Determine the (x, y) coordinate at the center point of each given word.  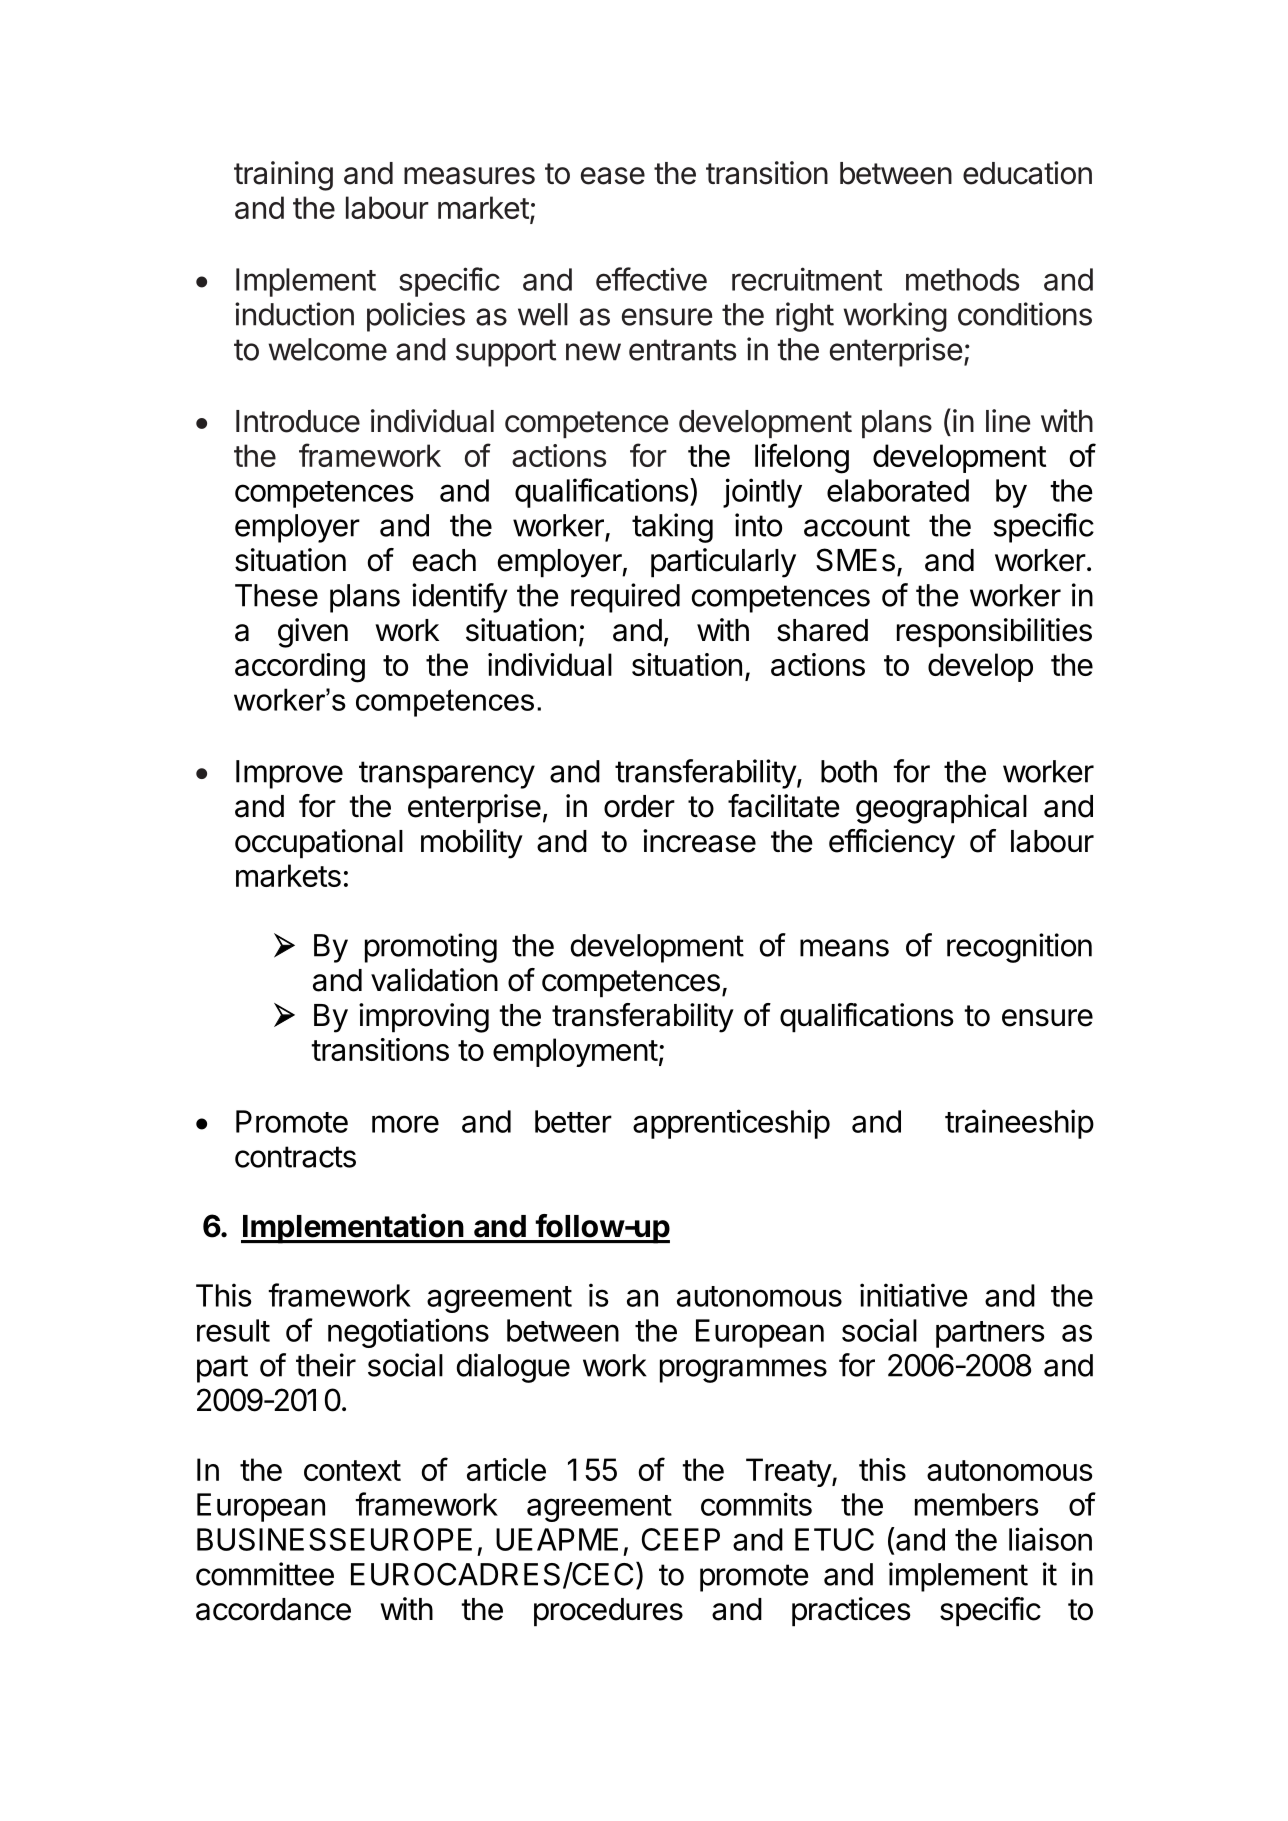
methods (962, 279)
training (283, 176)
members (977, 1504)
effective (651, 279)
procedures (608, 1612)
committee (265, 1574)
